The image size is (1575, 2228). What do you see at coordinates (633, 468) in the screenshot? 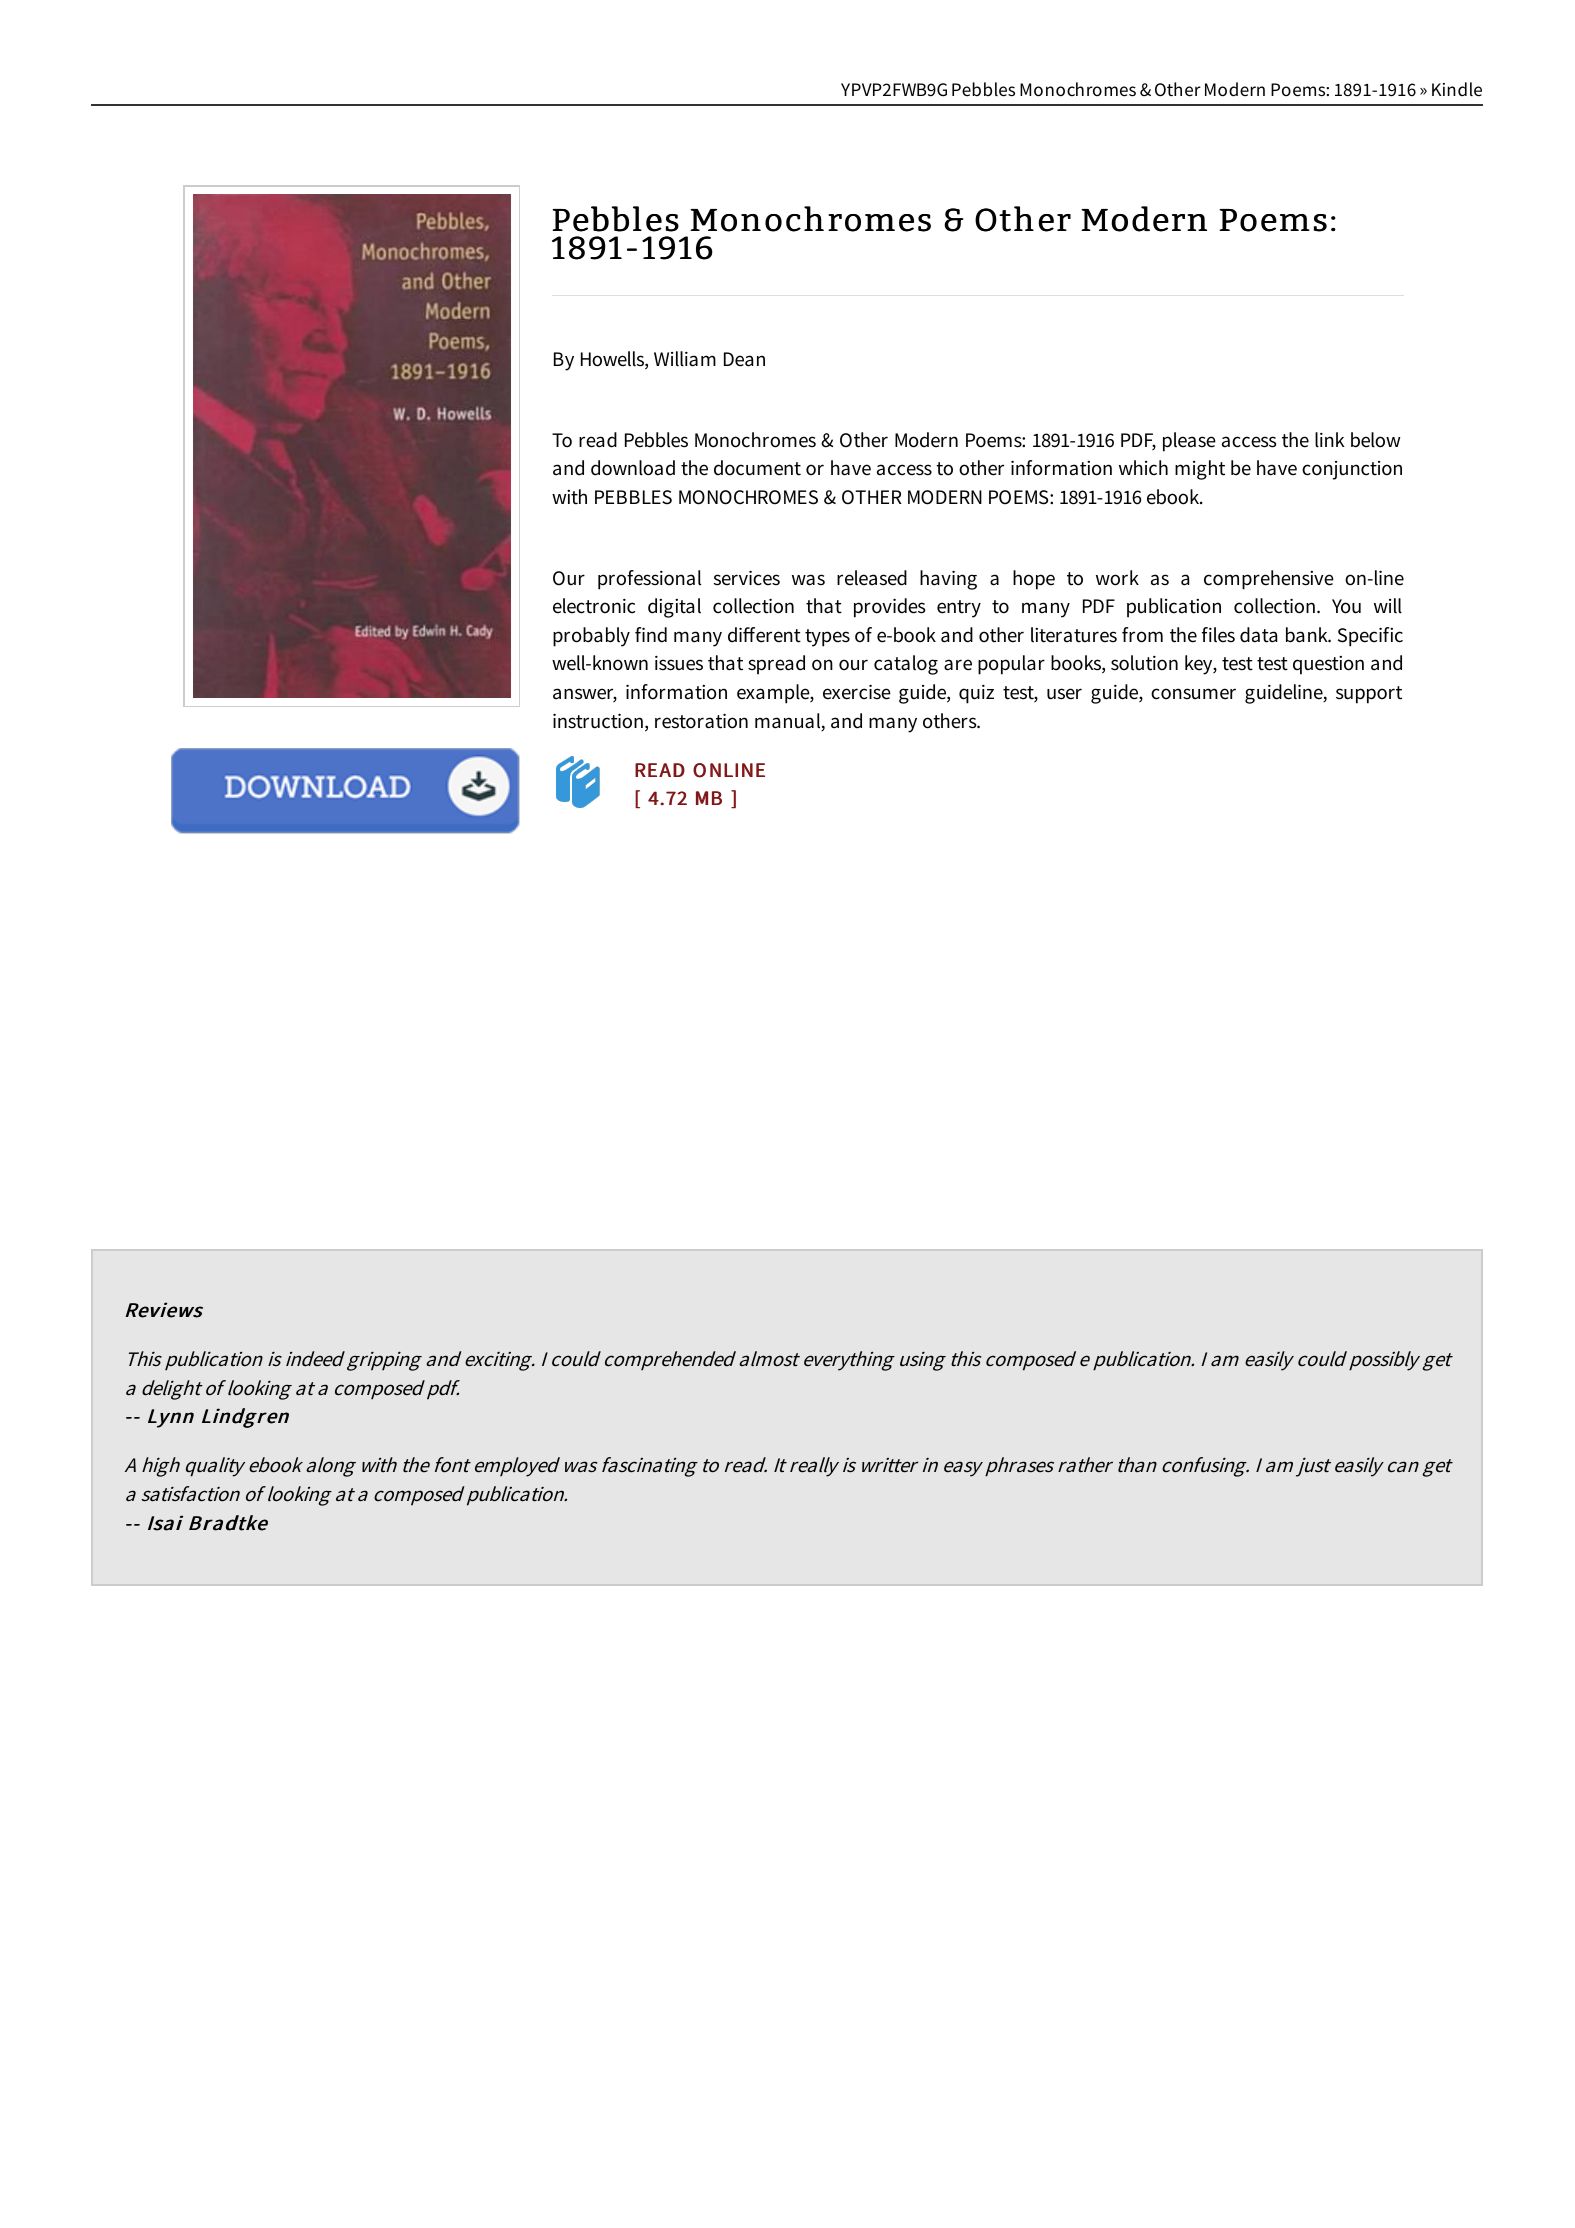
I see `download` at bounding box center [633, 468].
